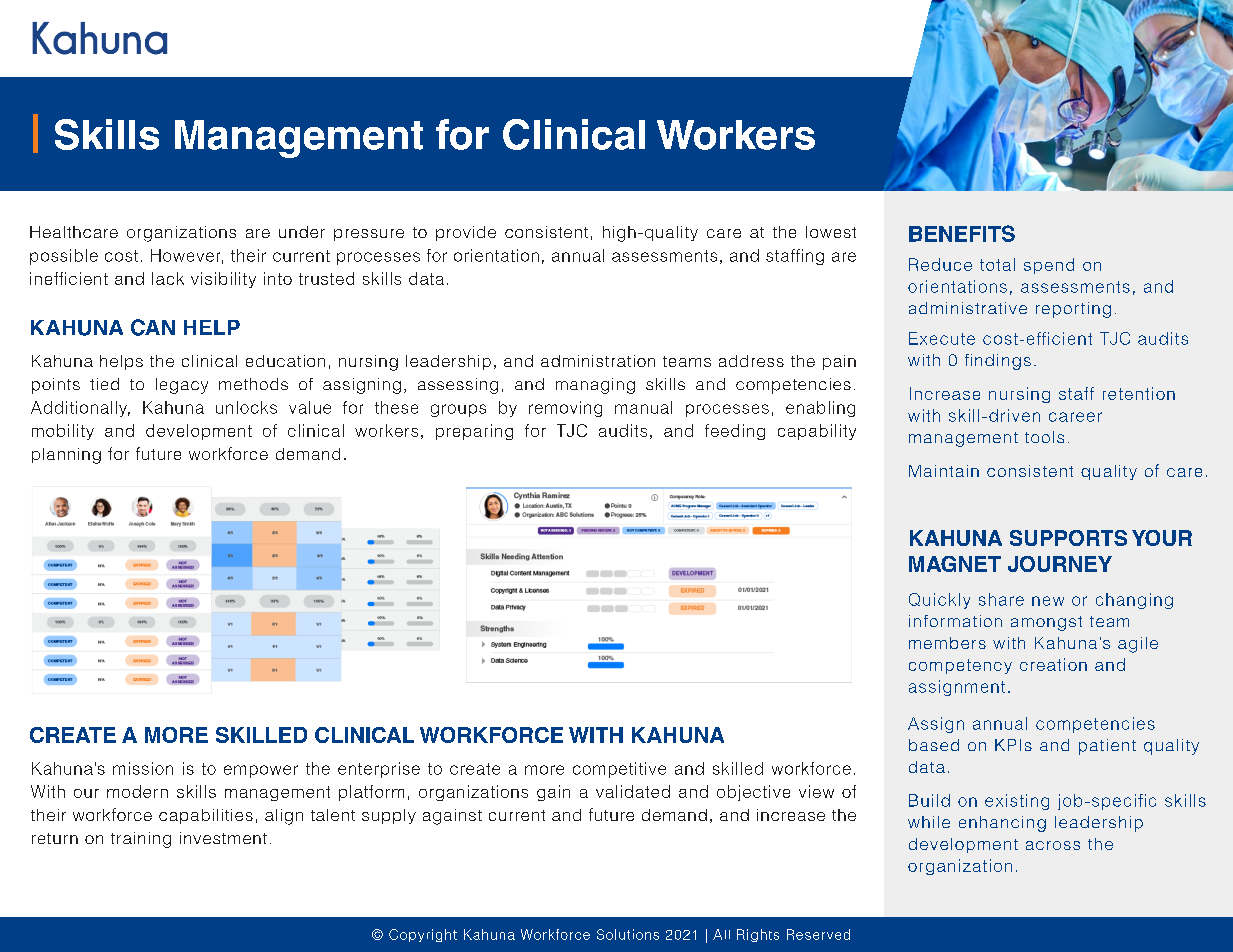 The image size is (1233, 952). Describe the element at coordinates (466, 233) in the screenshot. I see `provide` at that location.
